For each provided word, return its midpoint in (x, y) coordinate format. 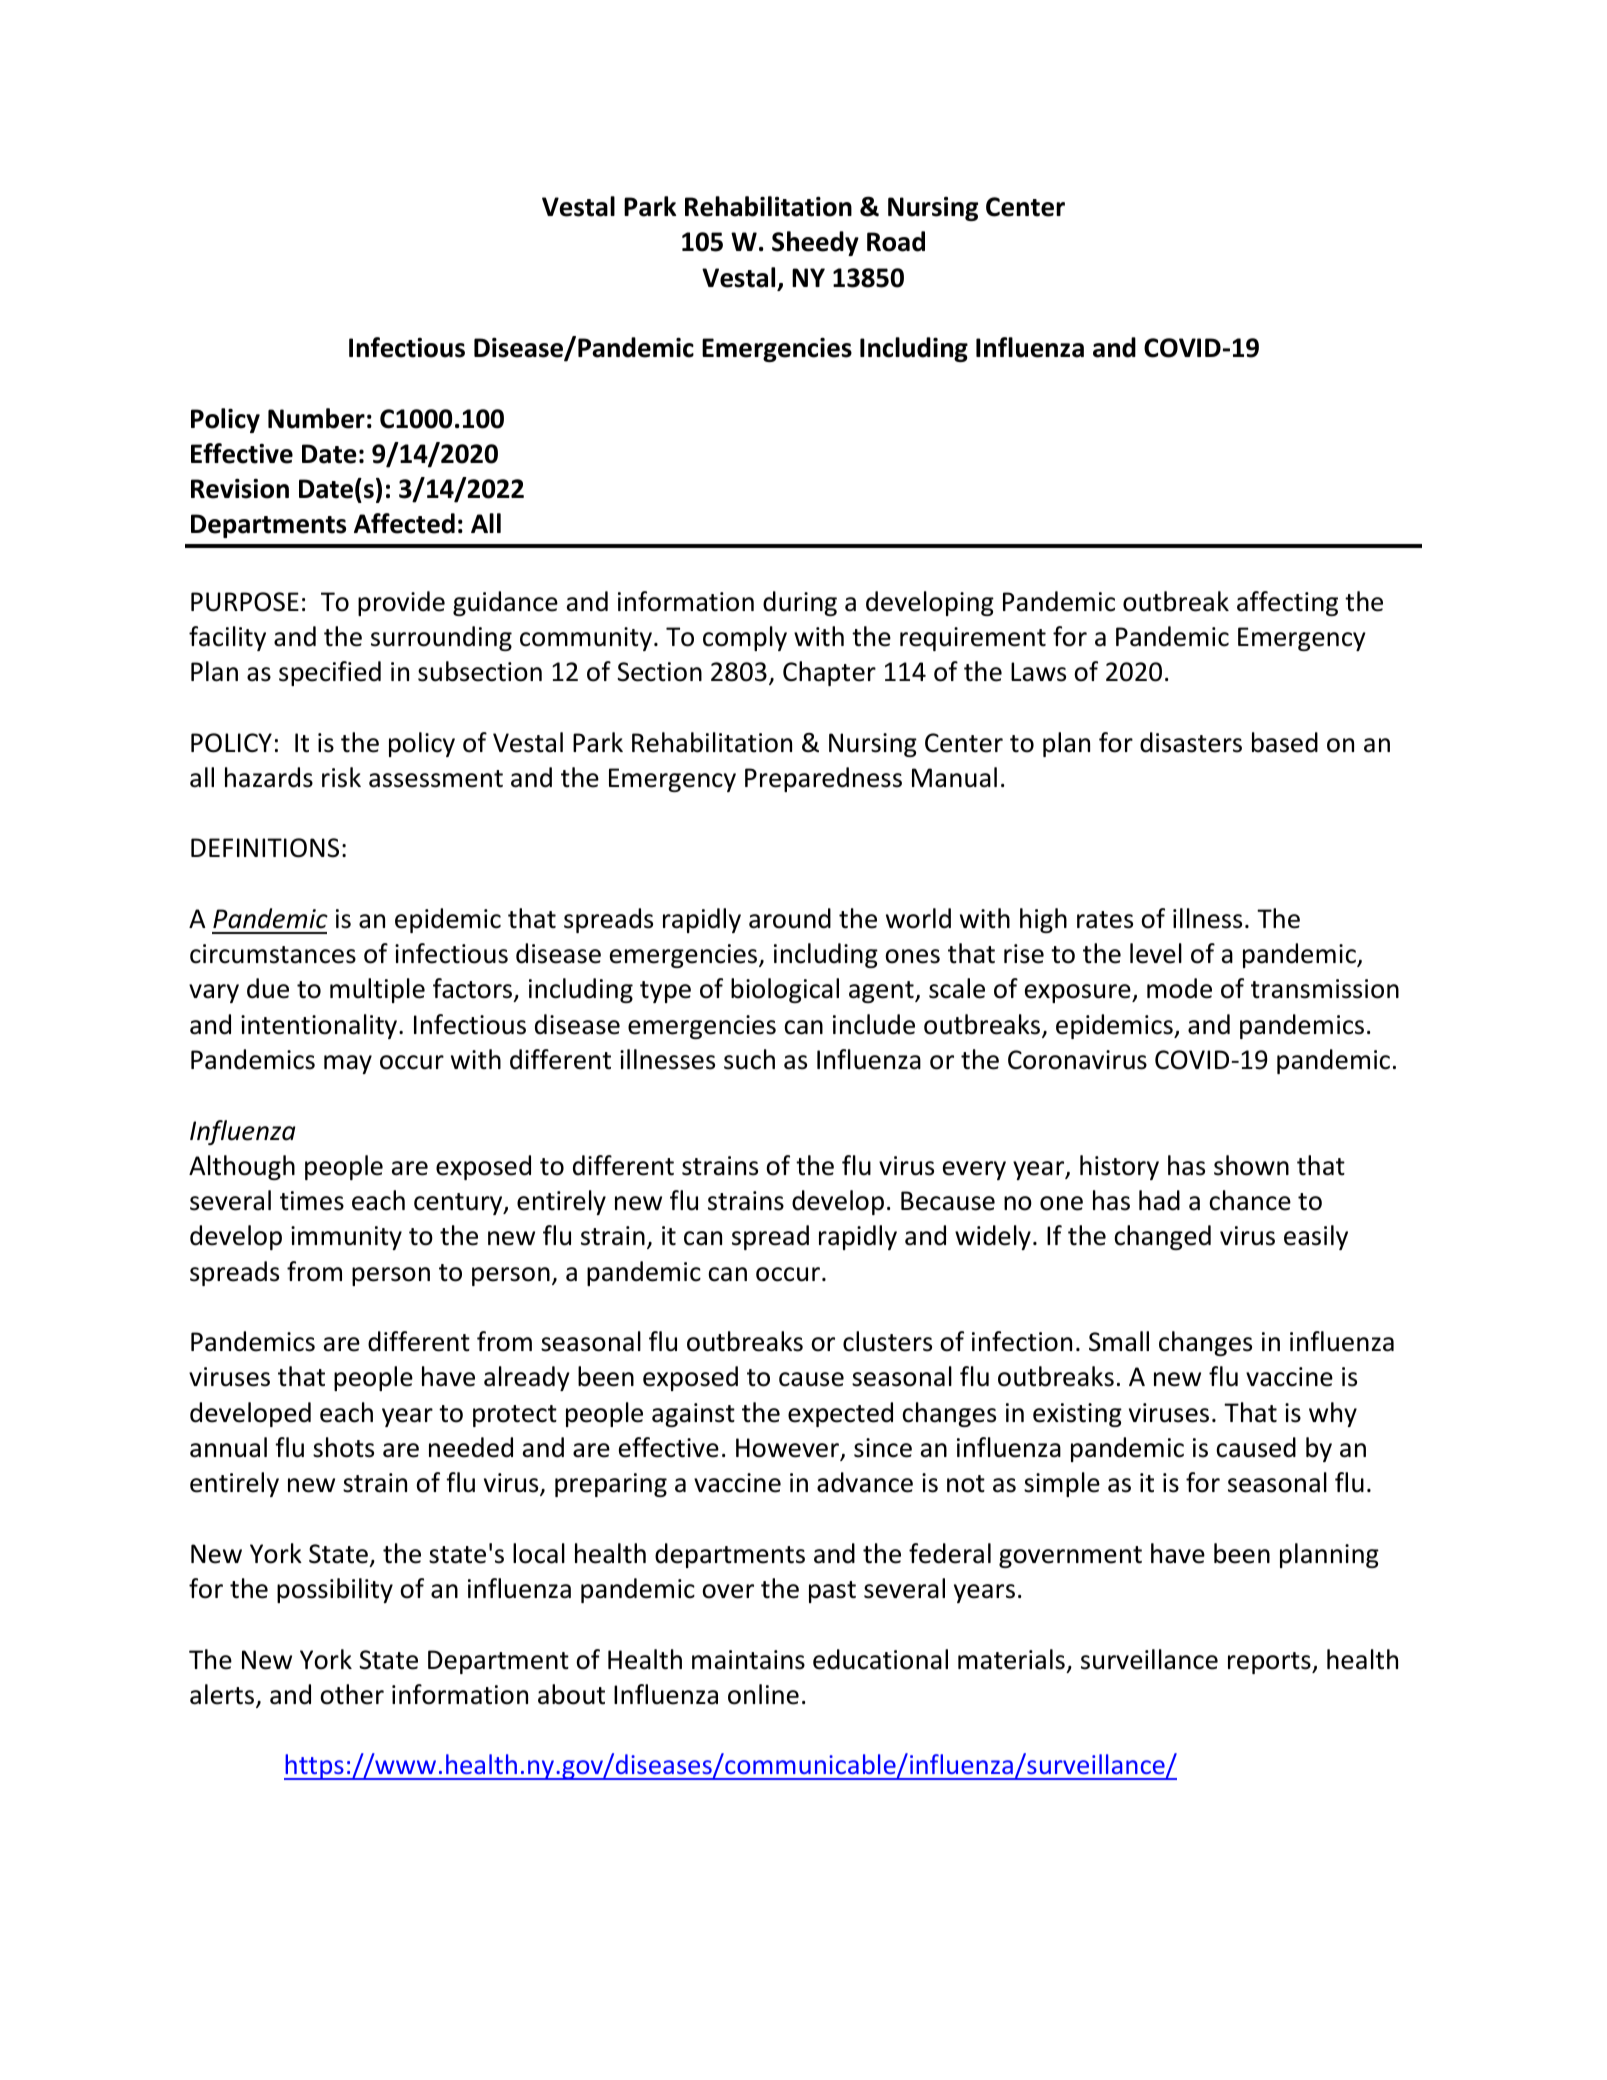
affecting (1287, 603)
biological (785, 990)
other (352, 1694)
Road (896, 241)
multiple (377, 990)
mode (1179, 988)
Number (316, 418)
